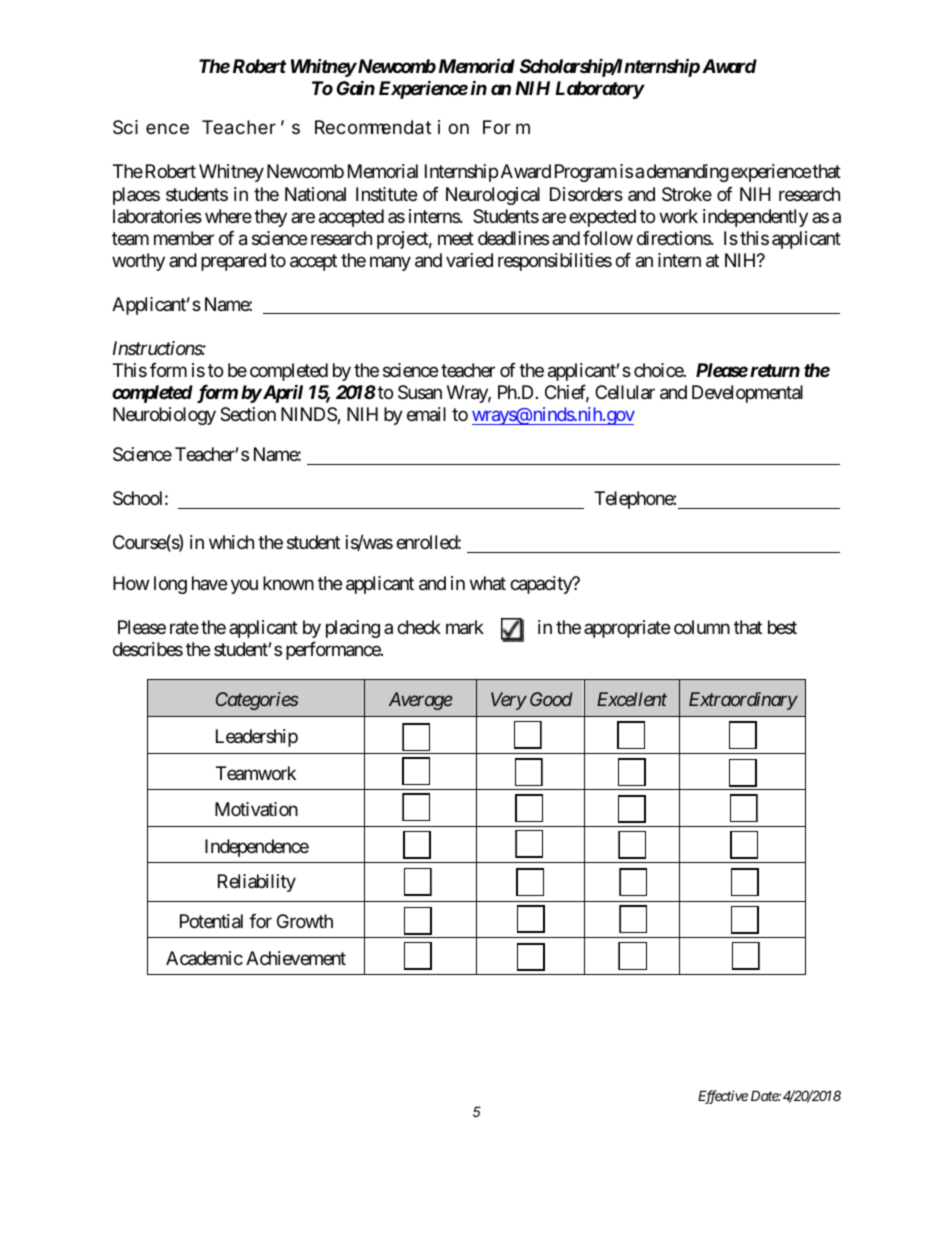 This image has width=952, height=1233. I want to click on Motivation, so click(256, 809).
